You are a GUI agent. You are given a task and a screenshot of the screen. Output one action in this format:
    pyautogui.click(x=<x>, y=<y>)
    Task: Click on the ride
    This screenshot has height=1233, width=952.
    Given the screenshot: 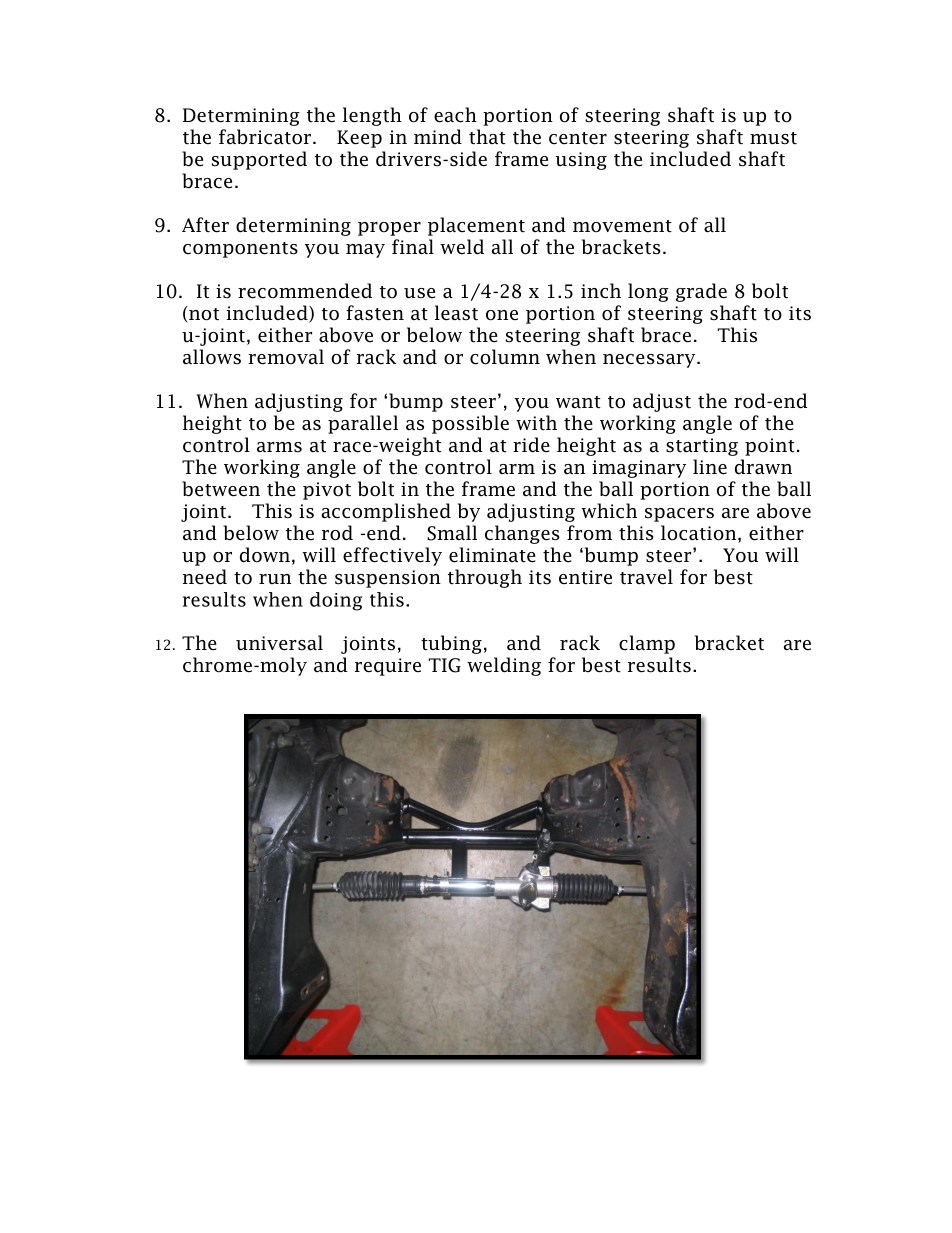 What is the action you would take?
    pyautogui.click(x=531, y=445)
